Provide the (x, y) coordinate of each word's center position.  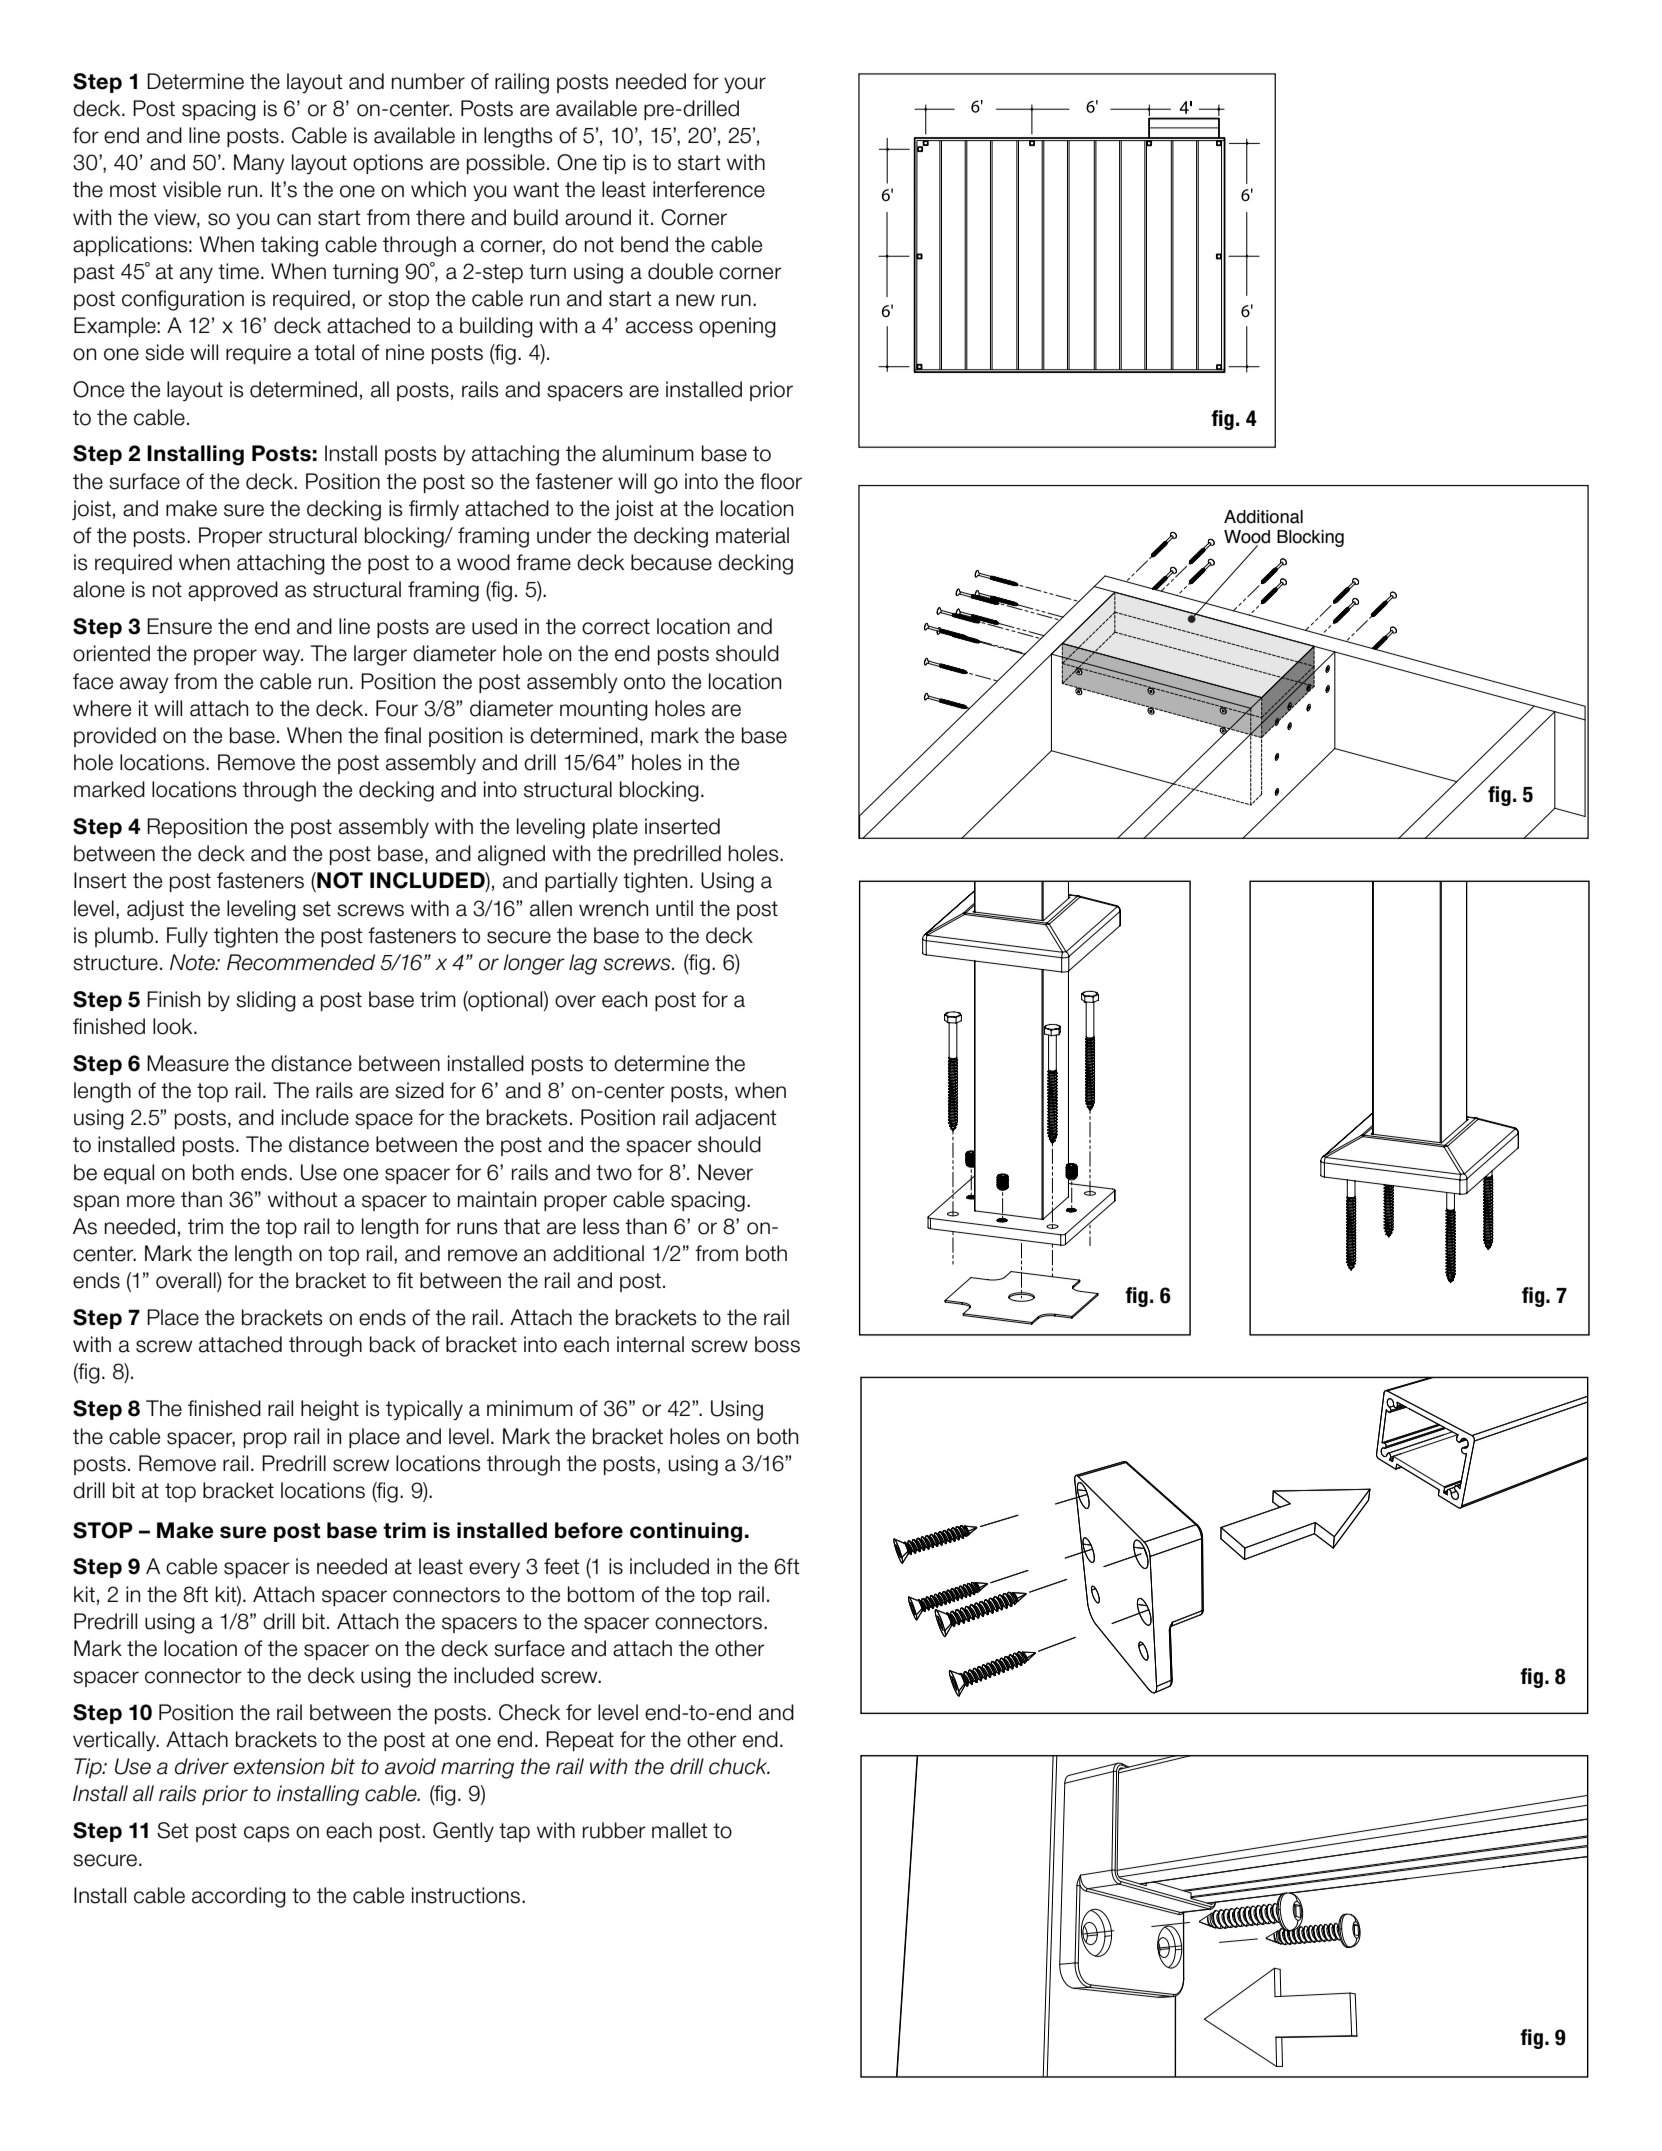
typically (424, 1410)
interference (709, 189)
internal (650, 1344)
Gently (463, 1832)
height (330, 1410)
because (671, 562)
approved (233, 591)
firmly (434, 510)
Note (193, 962)
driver (202, 1766)
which (438, 189)
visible (192, 189)
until (674, 908)
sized (419, 1090)
